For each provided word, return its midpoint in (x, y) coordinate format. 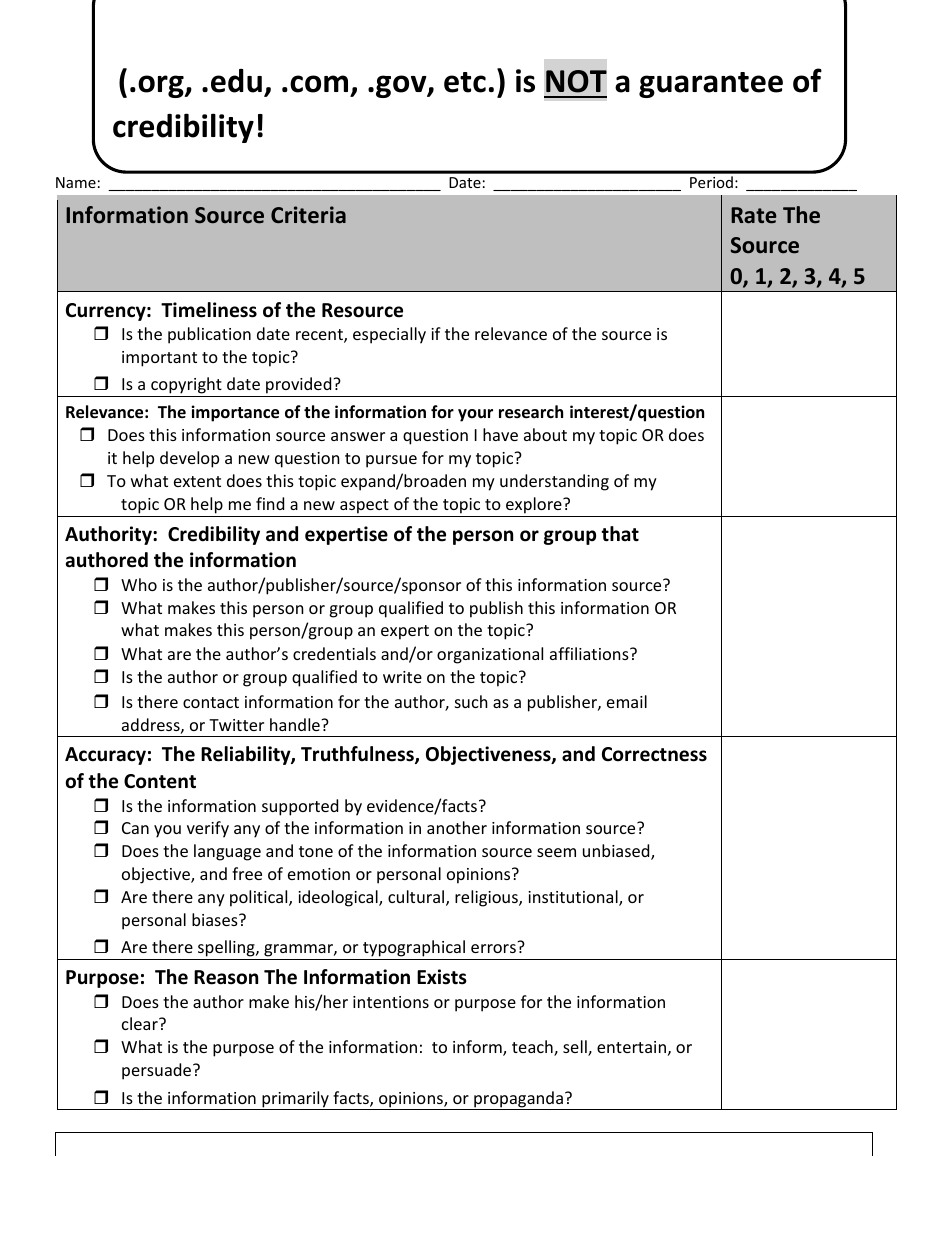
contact (211, 702)
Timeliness (209, 310)
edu (236, 81)
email (627, 701)
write (402, 677)
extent (197, 481)
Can (135, 828)
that (620, 534)
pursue (391, 461)
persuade (158, 1071)
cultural (417, 898)
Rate (754, 215)
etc (465, 82)
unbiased (617, 852)
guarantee (711, 85)
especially (389, 335)
